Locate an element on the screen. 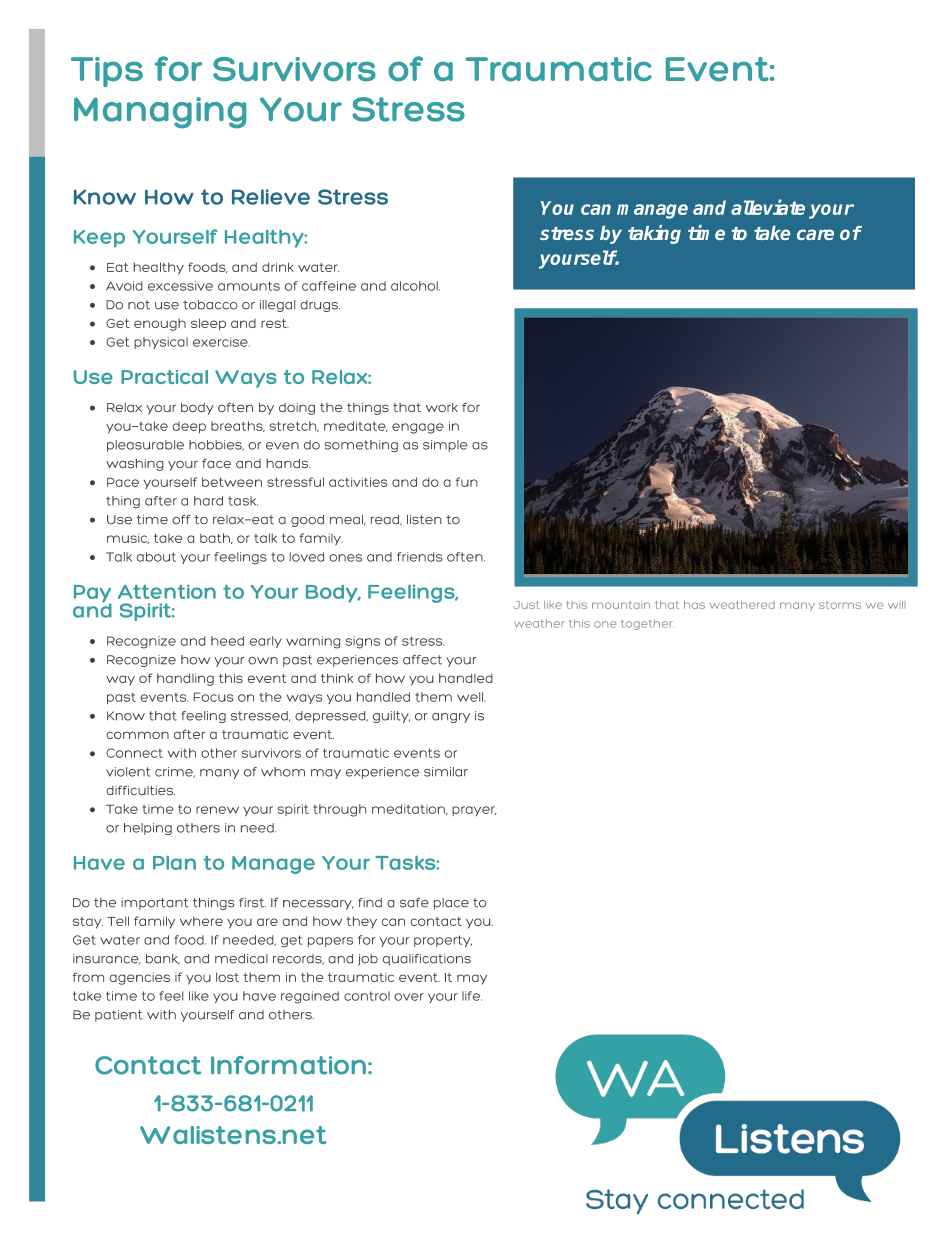 This screenshot has height=1233, width=952. Ways is located at coordinates (246, 379).
